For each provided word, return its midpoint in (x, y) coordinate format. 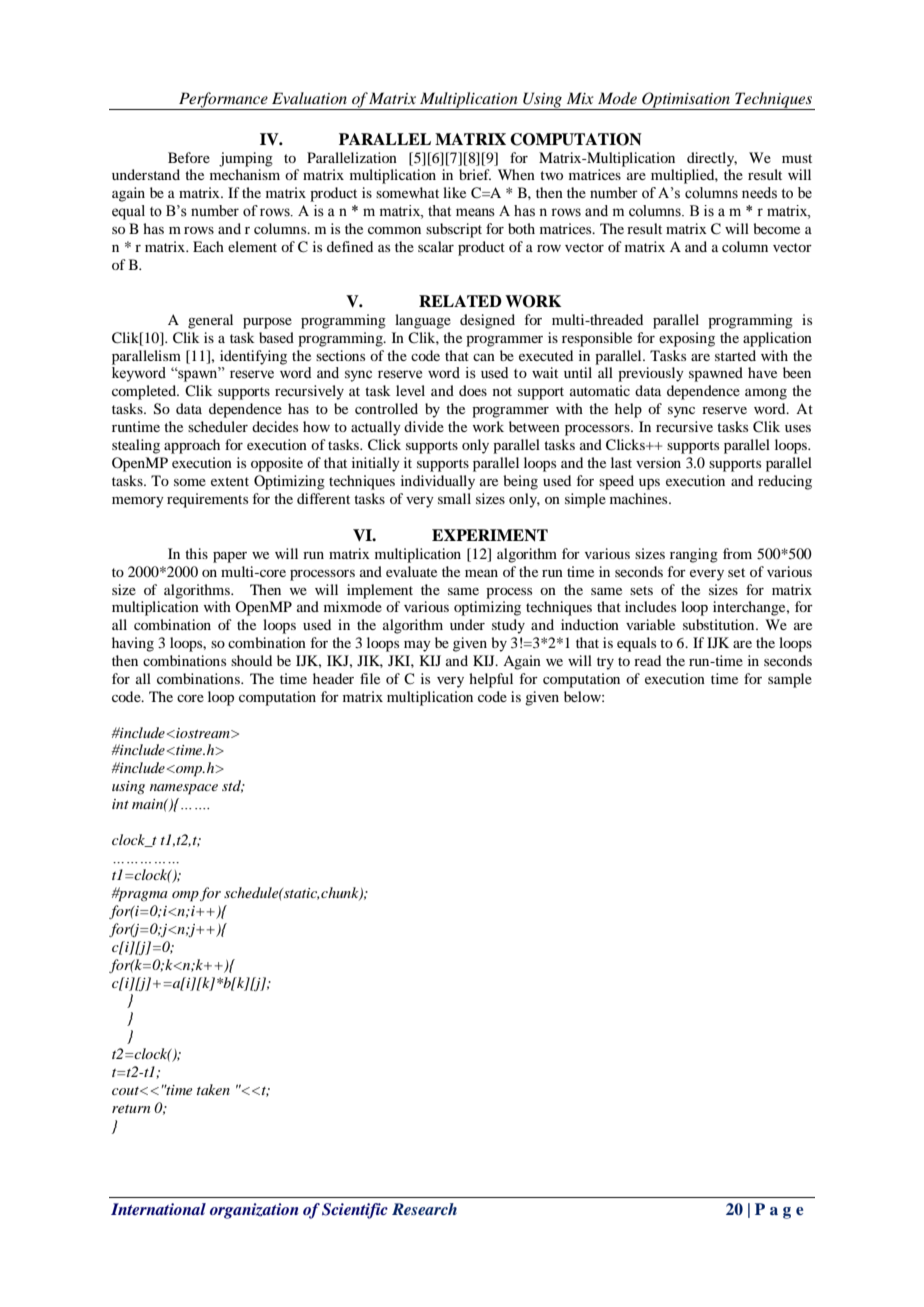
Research (424, 1209)
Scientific (355, 1211)
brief (475, 174)
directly (712, 159)
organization (254, 1211)
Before (189, 157)
